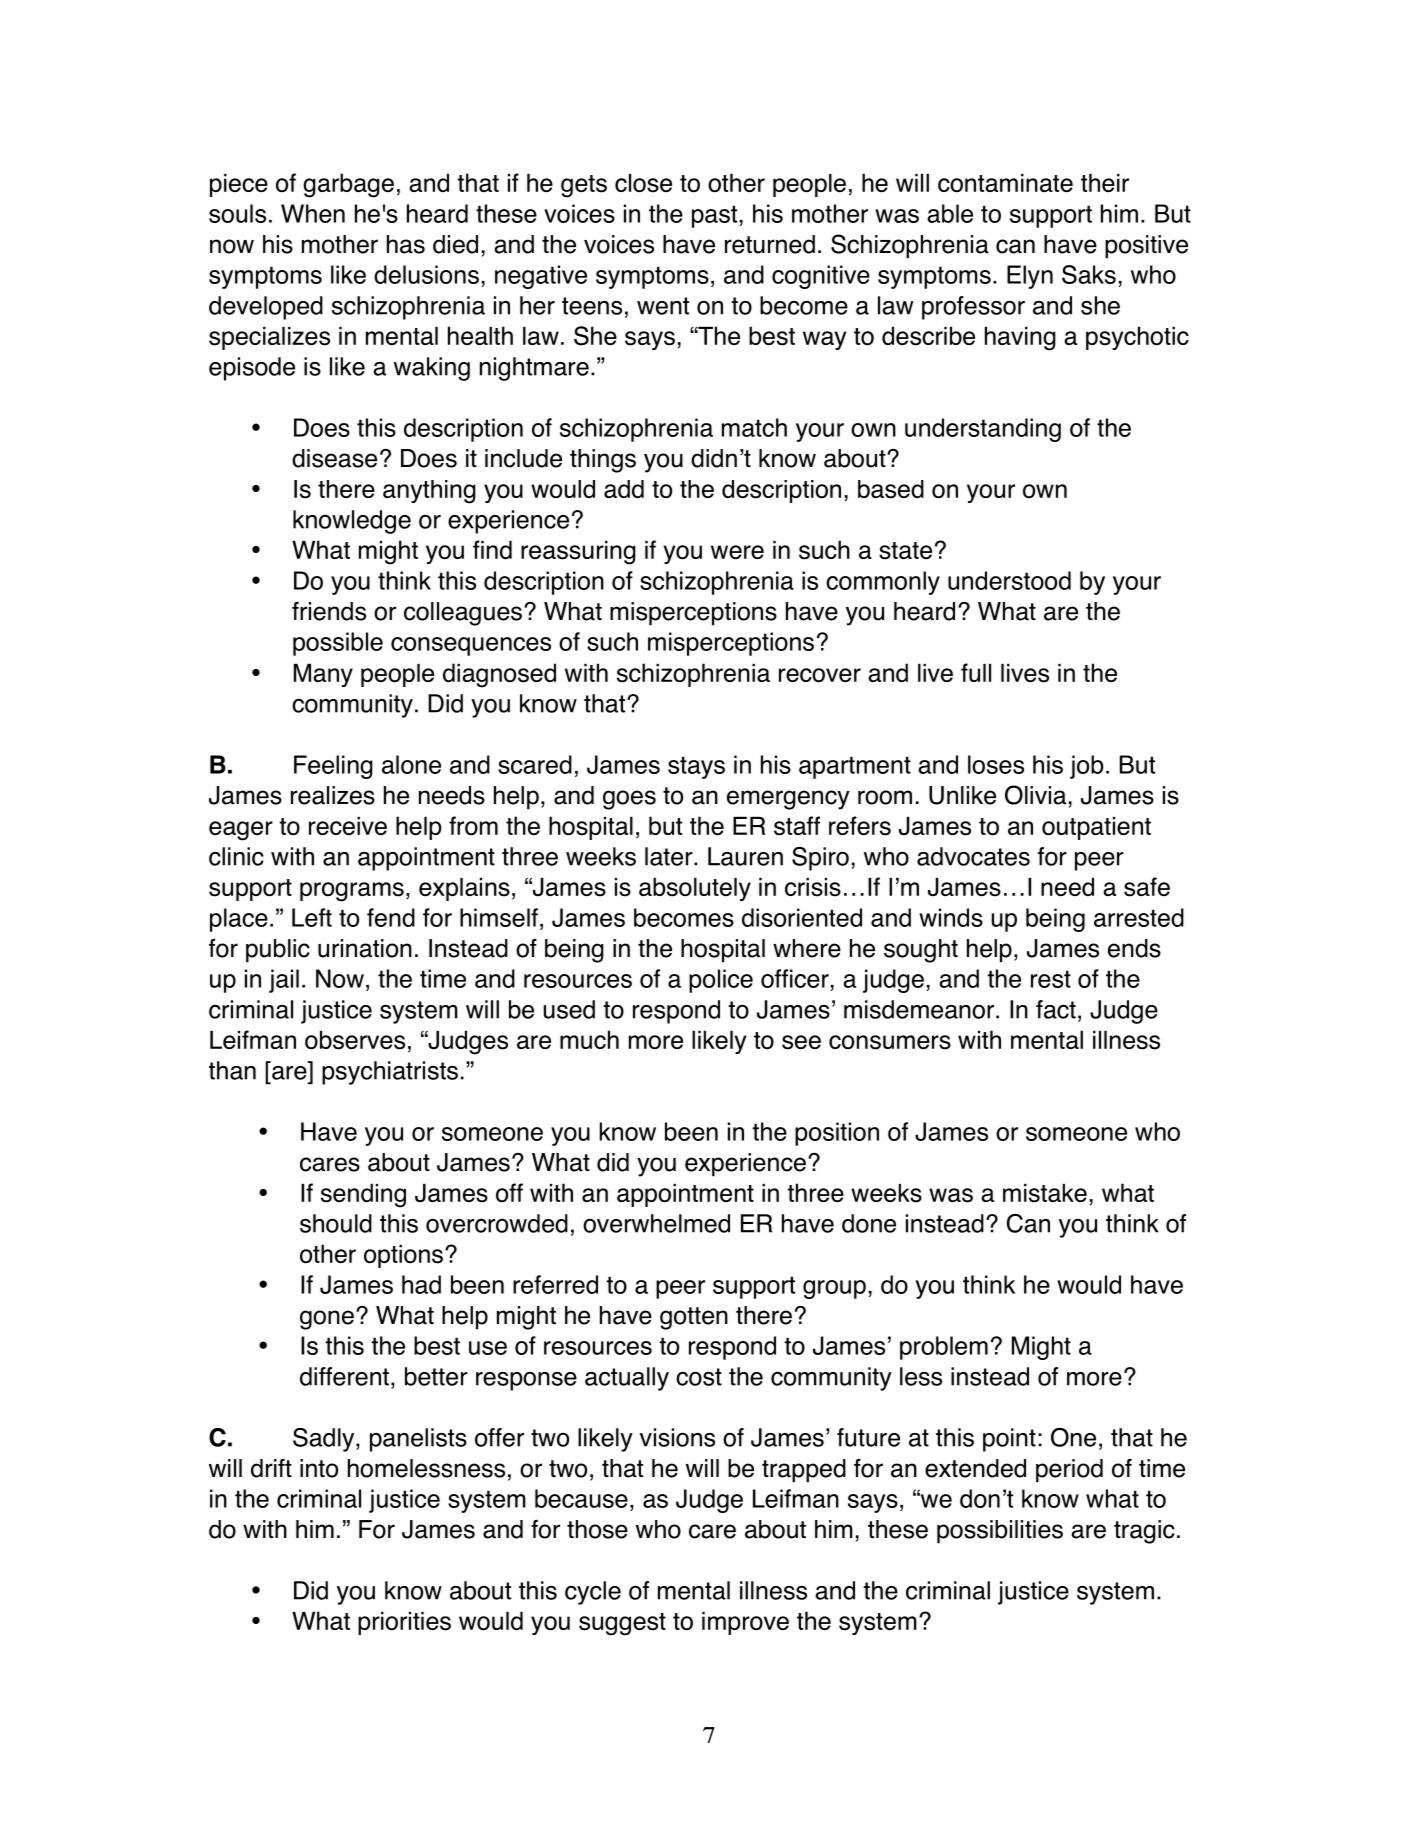 Image resolution: width=1418 pixels, height=1835 pixels. Describe the element at coordinates (1045, 1193) in the screenshot. I see `mistake` at that location.
